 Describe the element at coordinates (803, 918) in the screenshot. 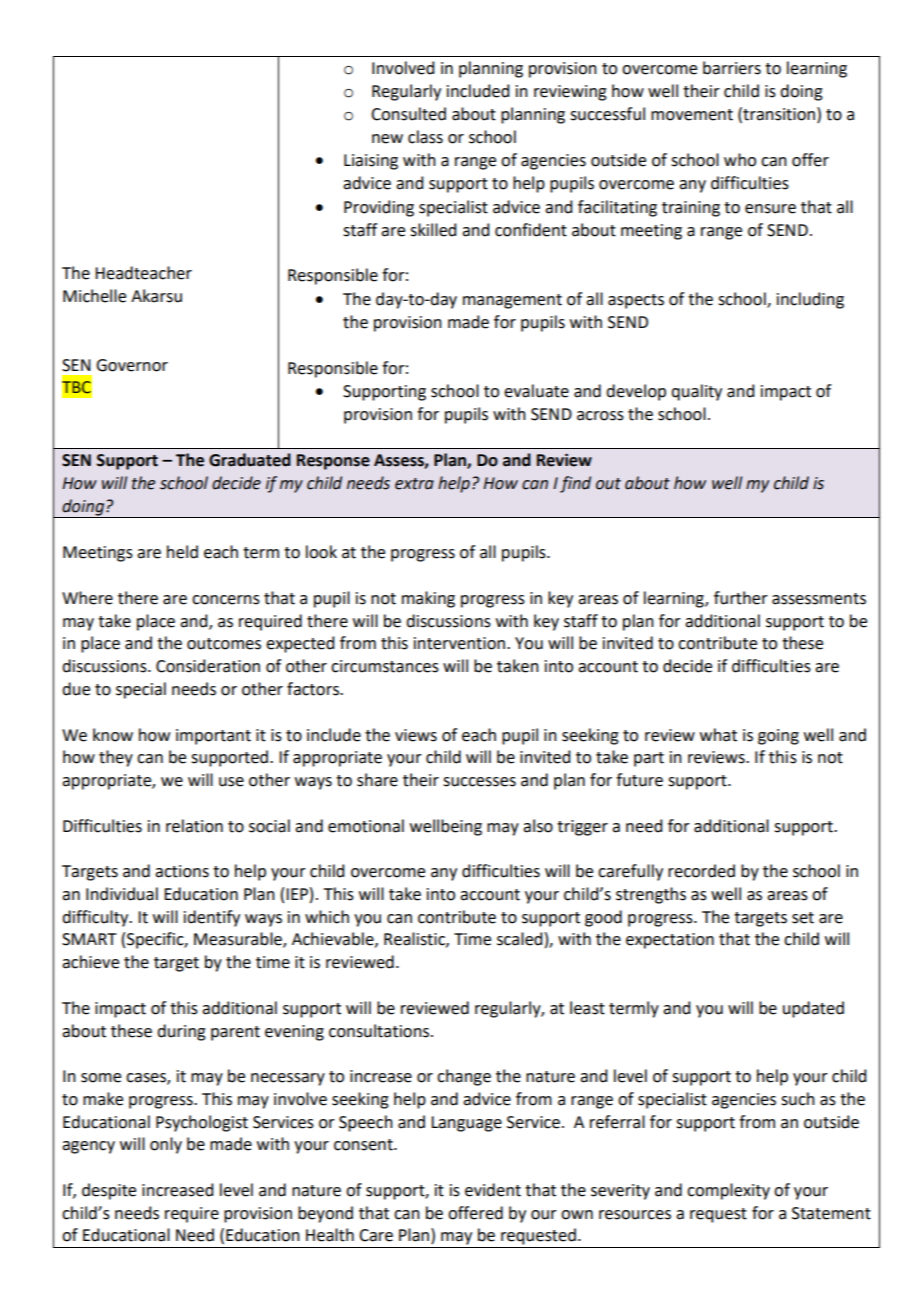

I see `set` at that location.
